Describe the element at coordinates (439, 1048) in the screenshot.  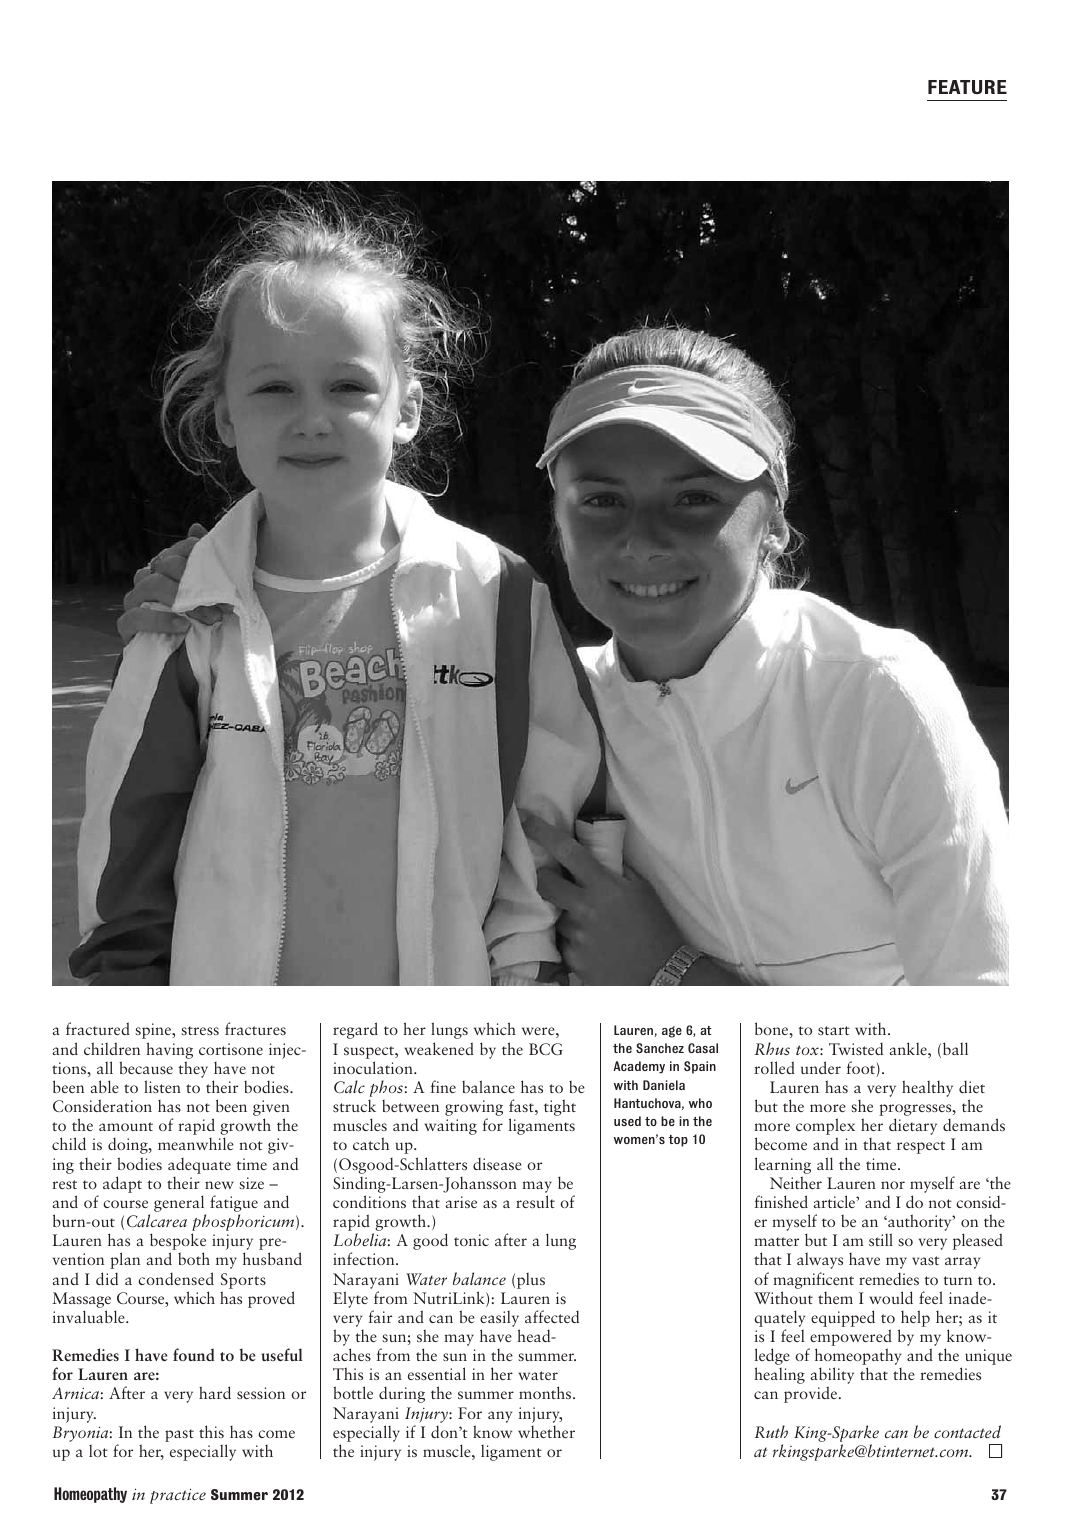
I see `weakened` at that location.
